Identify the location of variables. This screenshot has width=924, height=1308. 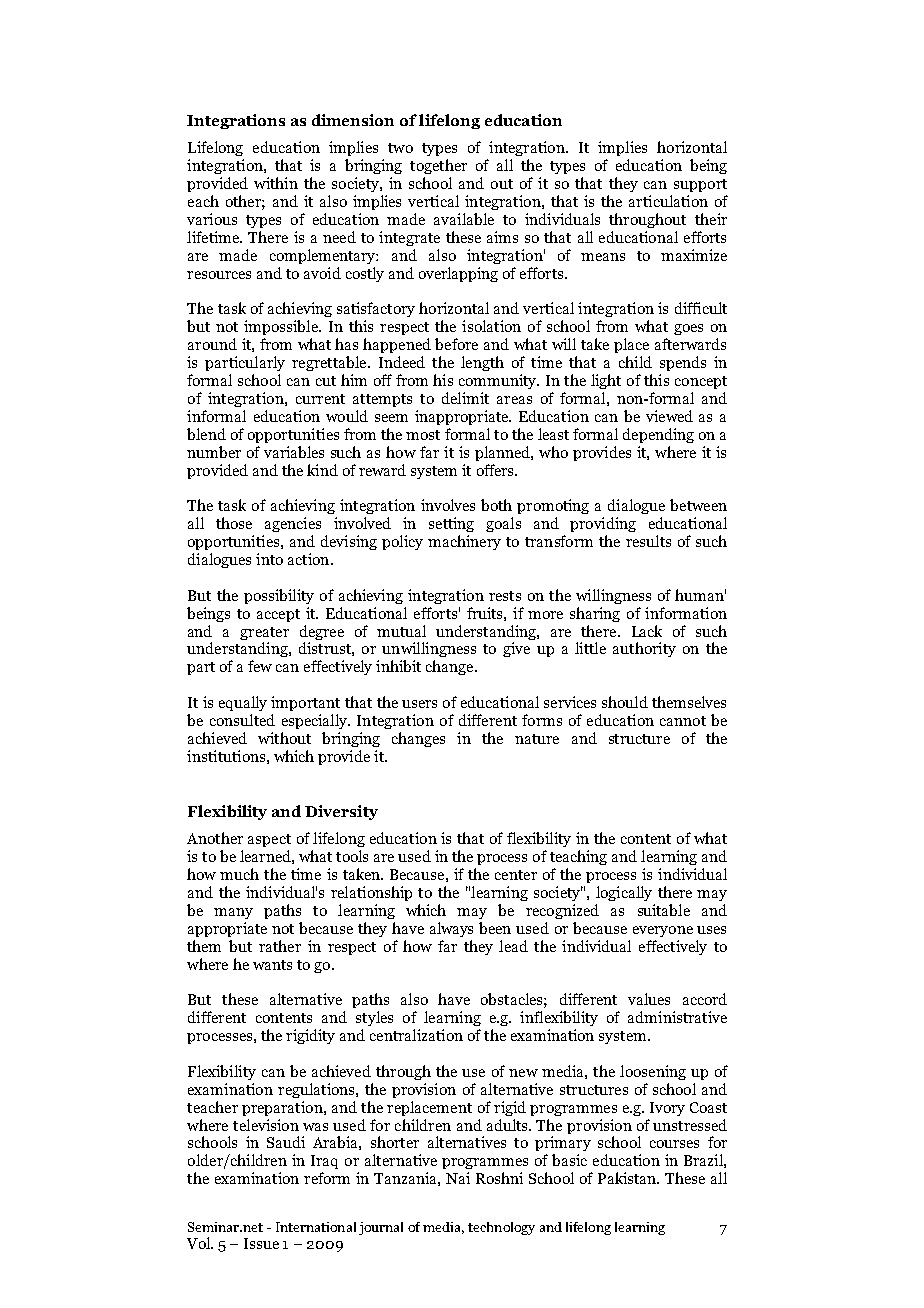
(294, 452).
